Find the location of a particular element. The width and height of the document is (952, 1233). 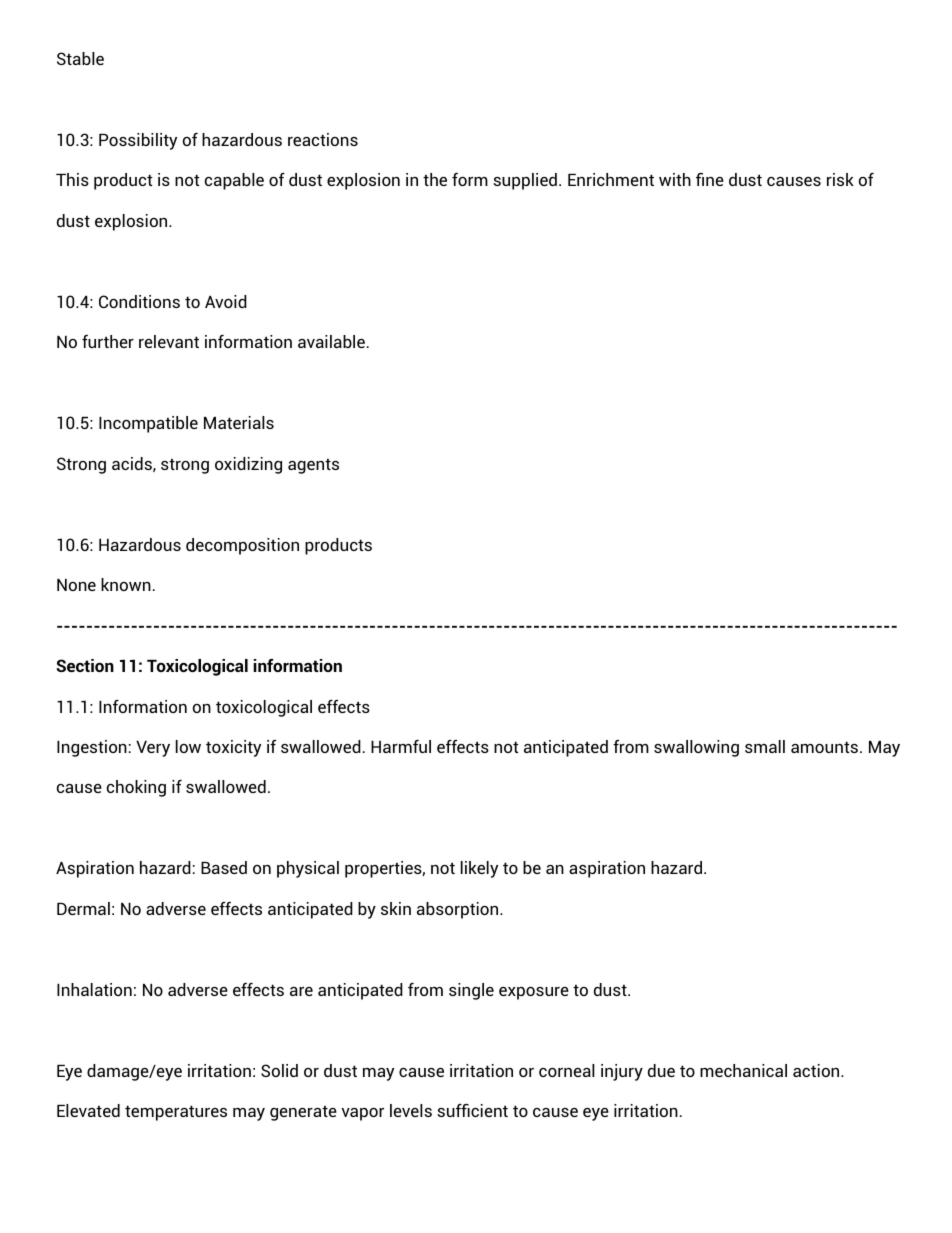

small is located at coordinates (765, 746).
